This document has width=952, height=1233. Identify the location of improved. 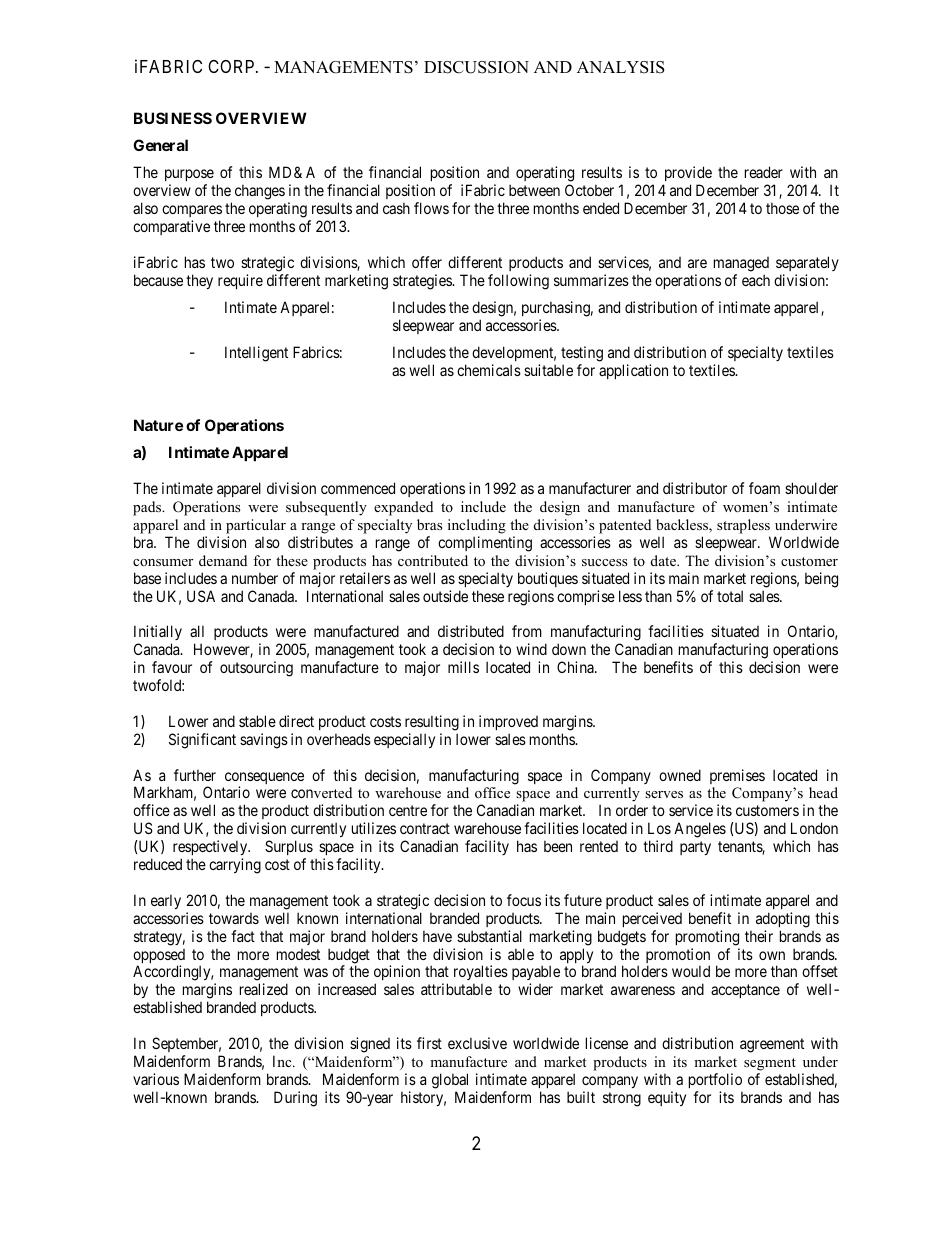
(508, 722).
